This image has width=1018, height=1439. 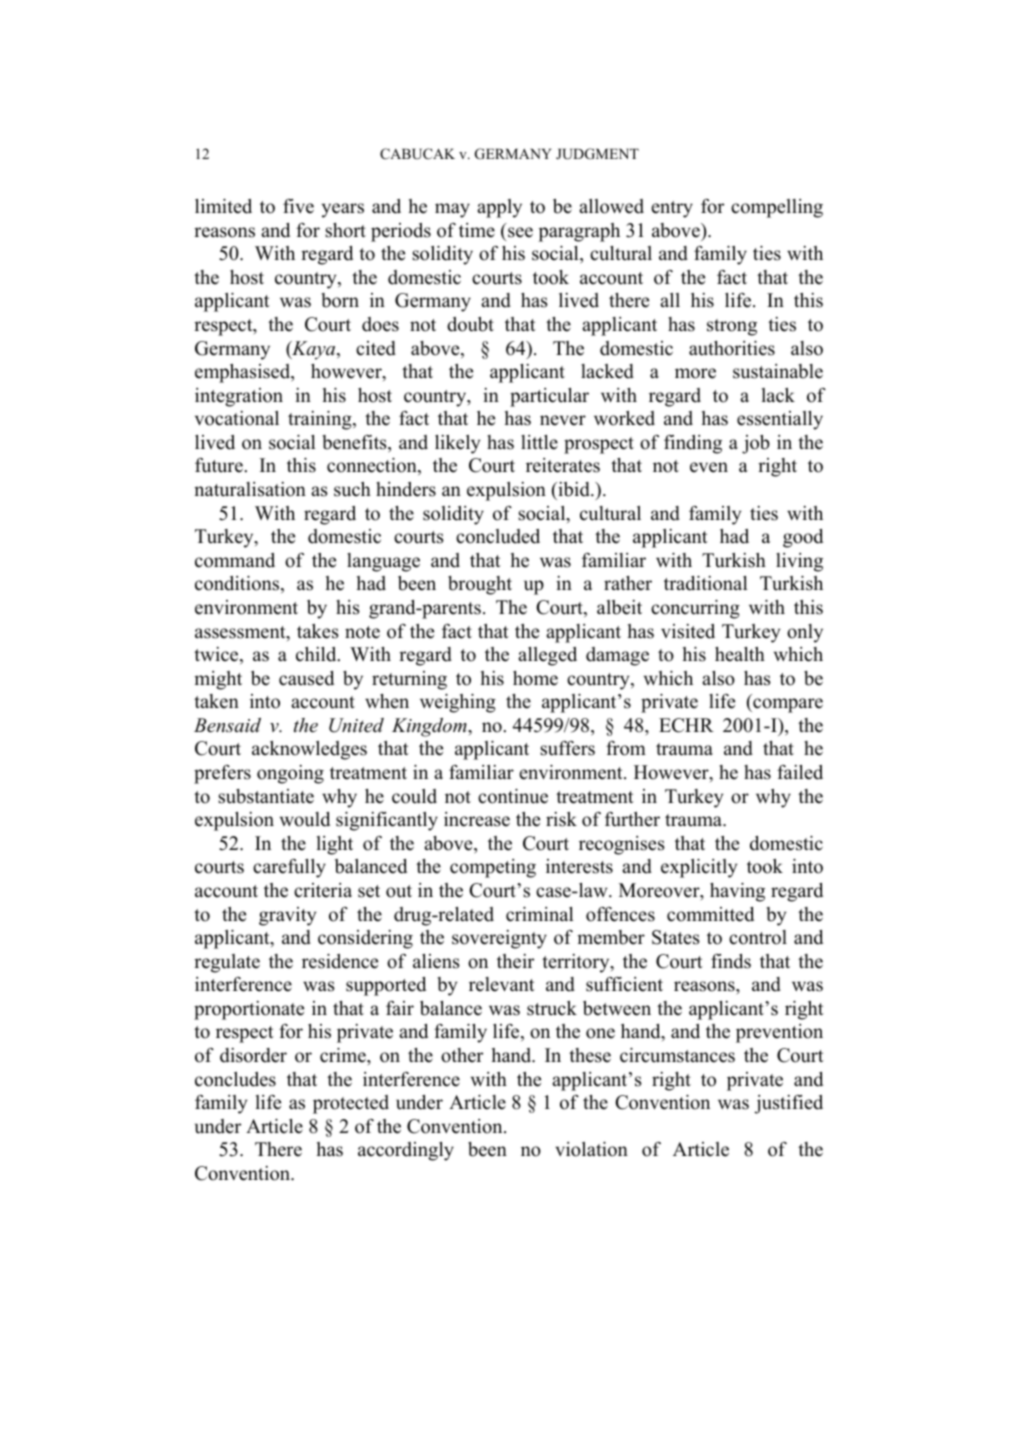 I want to click on compelling, so click(x=777, y=208).
